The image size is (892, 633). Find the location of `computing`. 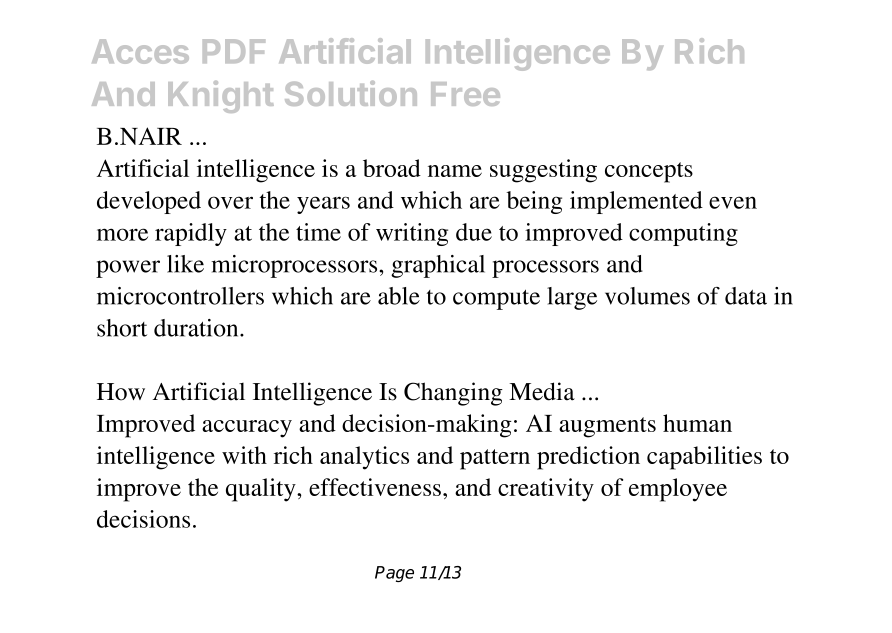

computing is located at coordinates (683, 234).
